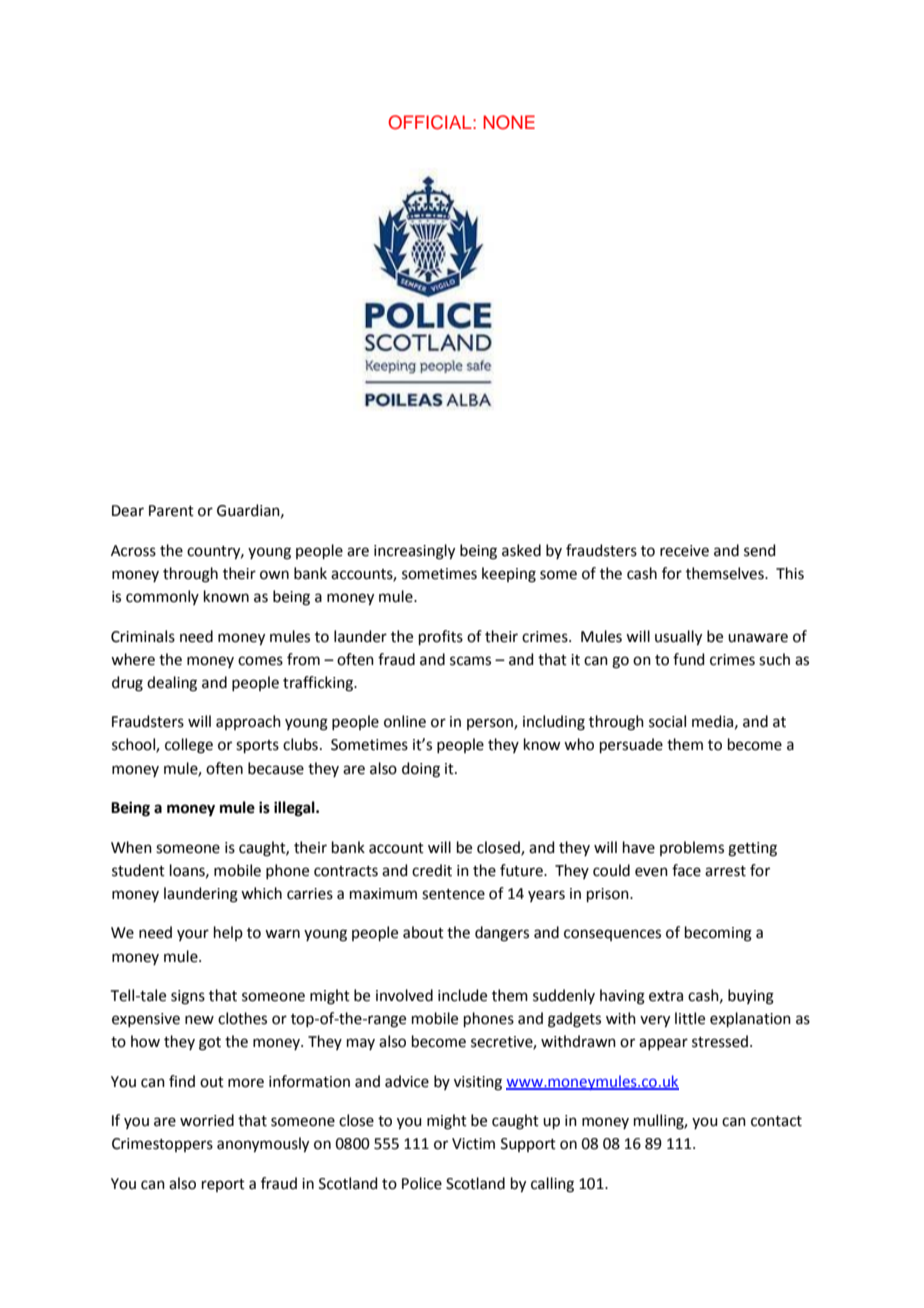 The height and width of the document is (1308, 924). What do you see at coordinates (684, 551) in the document?
I see `receive` at bounding box center [684, 551].
